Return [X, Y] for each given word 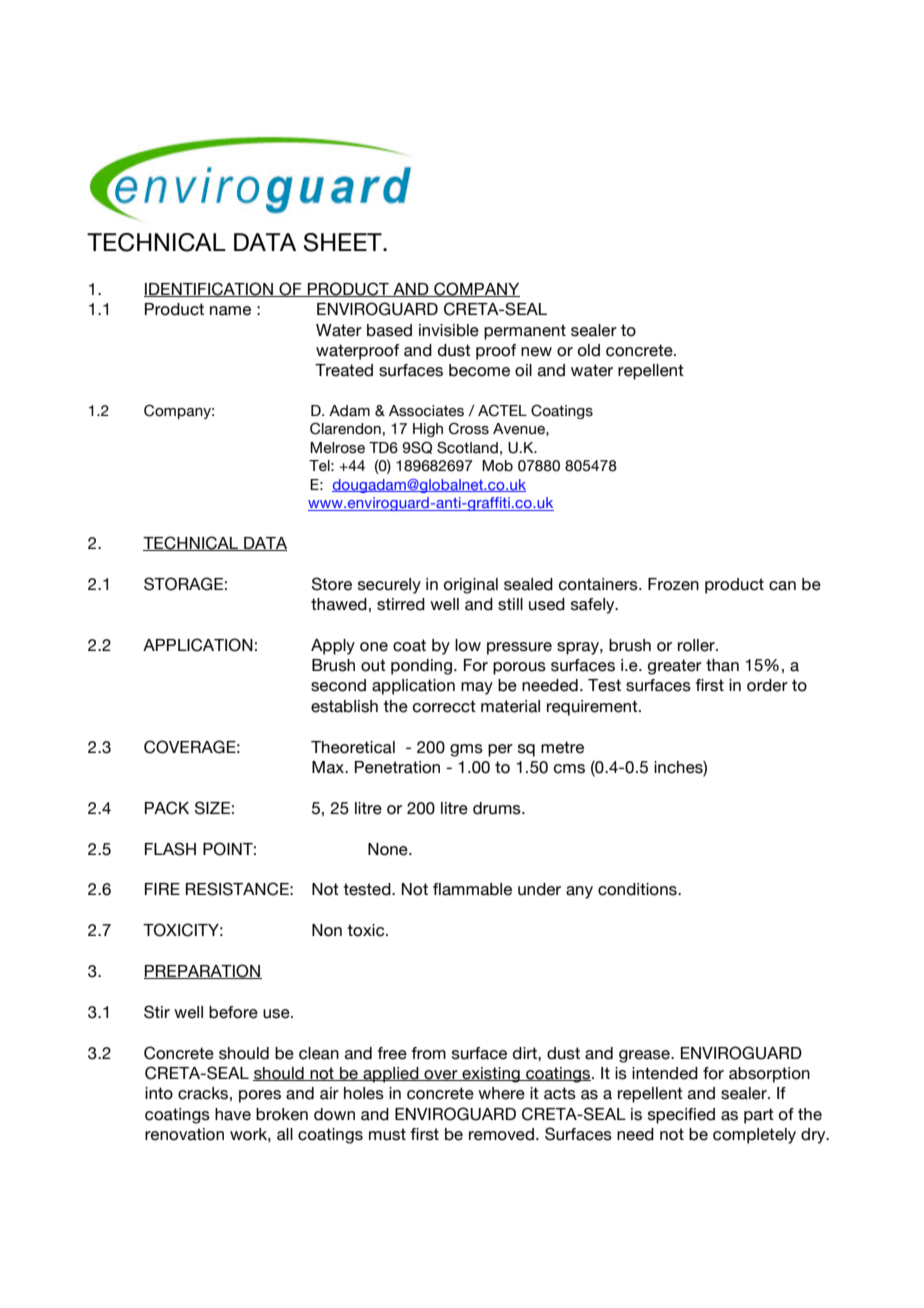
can [782, 586]
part [759, 1116]
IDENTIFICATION [209, 289]
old [589, 350]
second [338, 685]
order [767, 685]
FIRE [162, 889]
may [477, 688]
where [501, 1093]
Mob [497, 466]
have [233, 1114]
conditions [638, 889]
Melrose [337, 448]
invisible [449, 330]
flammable [472, 889]
